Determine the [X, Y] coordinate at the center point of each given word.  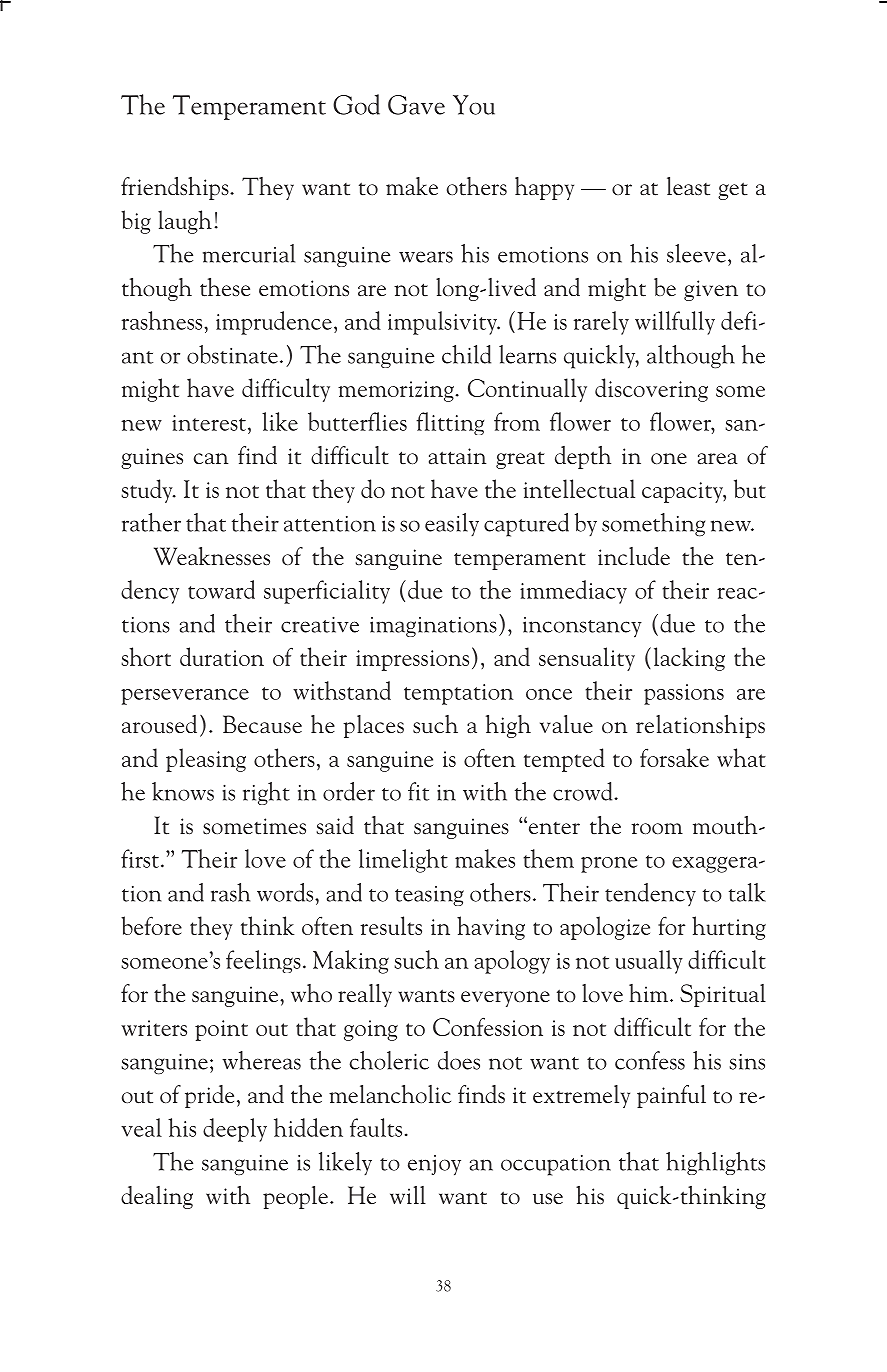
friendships [176, 188]
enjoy [434, 1165]
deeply [235, 1130]
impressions [412, 660]
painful [671, 1096]
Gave [416, 105]
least [688, 186]
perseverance [185, 697]
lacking [689, 659]
